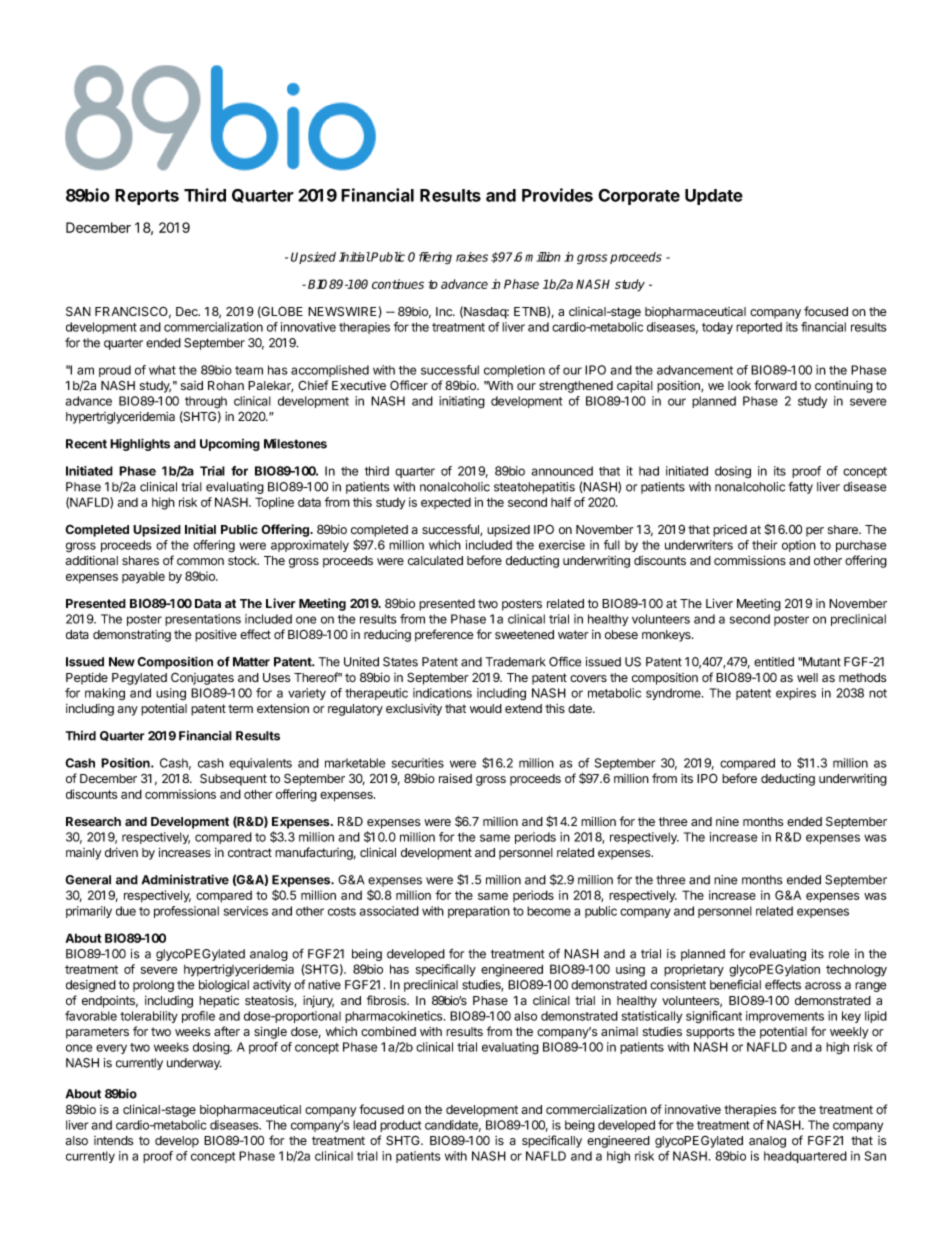 The height and width of the screenshot is (1233, 952). I want to click on expires, so click(796, 694).
